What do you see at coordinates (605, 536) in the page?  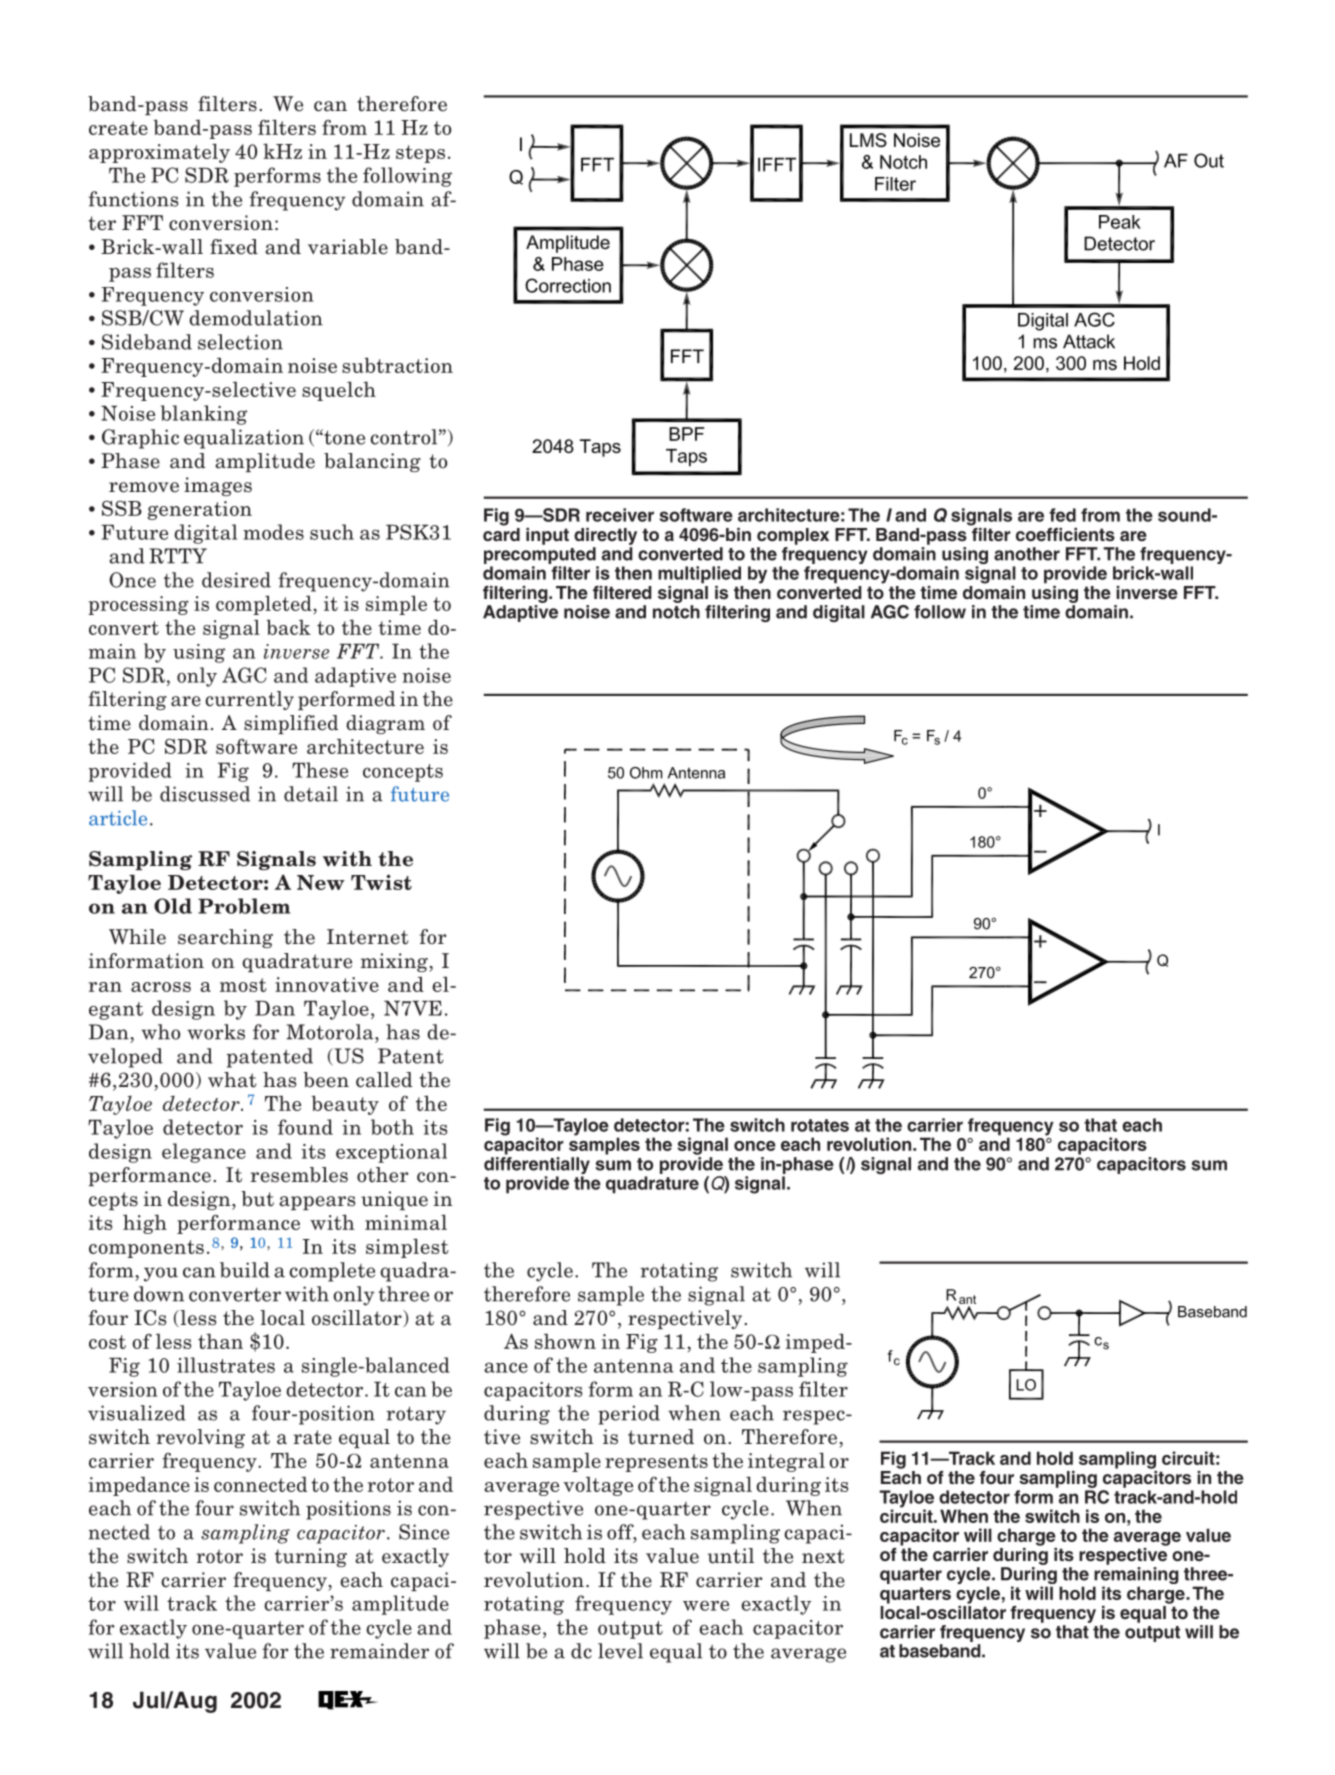 I see `directly` at bounding box center [605, 536].
